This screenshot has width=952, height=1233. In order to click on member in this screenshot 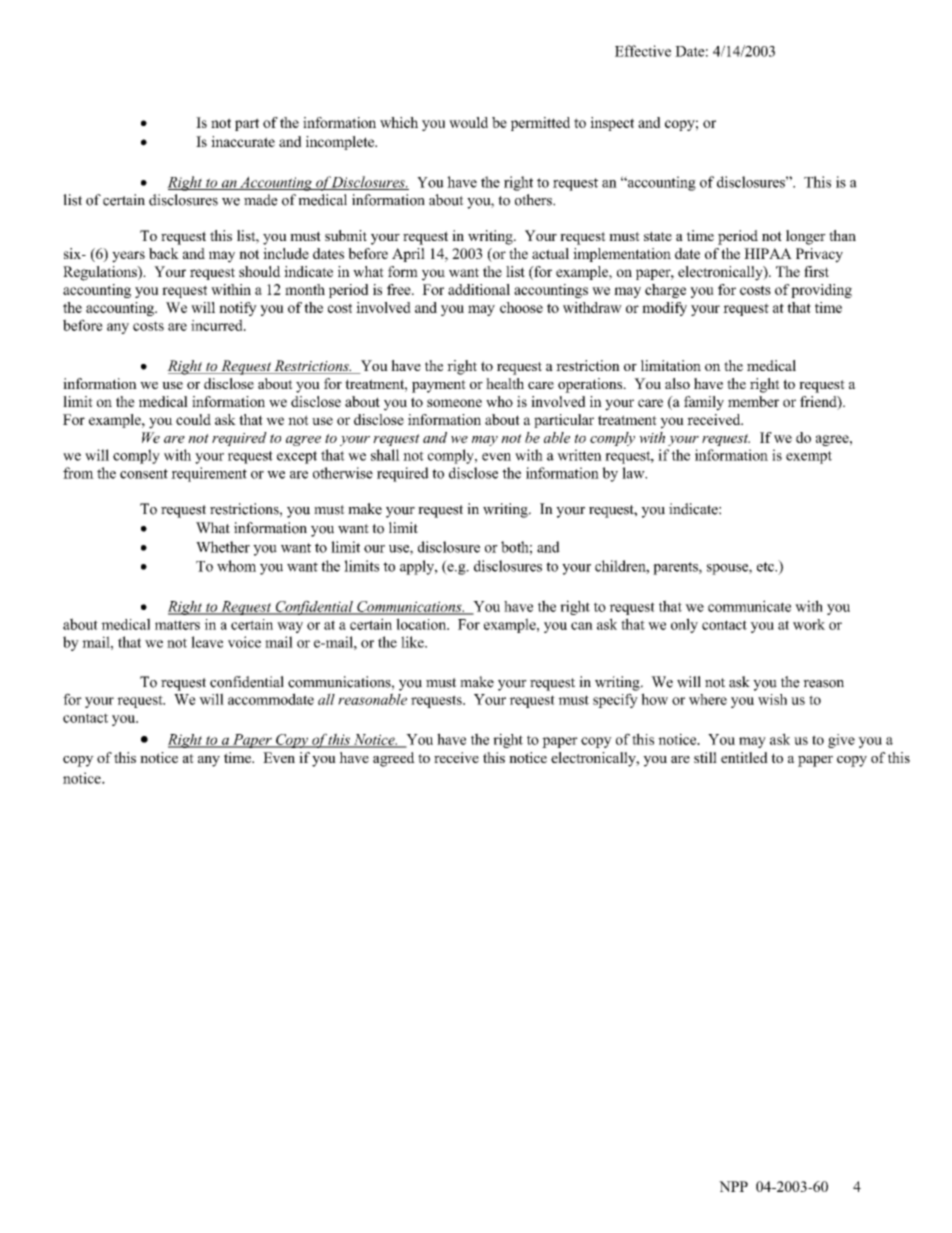, I will do `click(753, 401)`.
